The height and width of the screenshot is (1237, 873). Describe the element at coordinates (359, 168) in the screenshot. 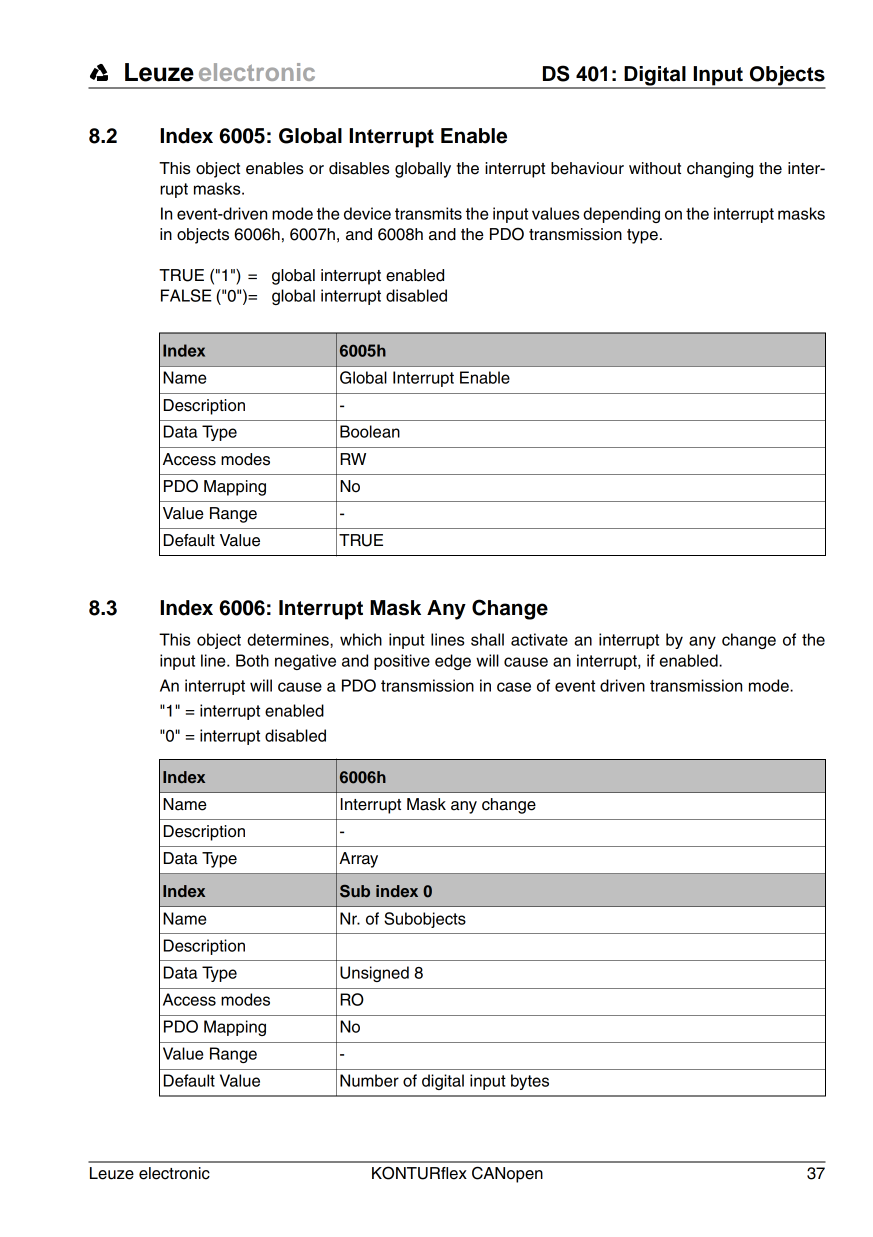

I see `disables` at that location.
